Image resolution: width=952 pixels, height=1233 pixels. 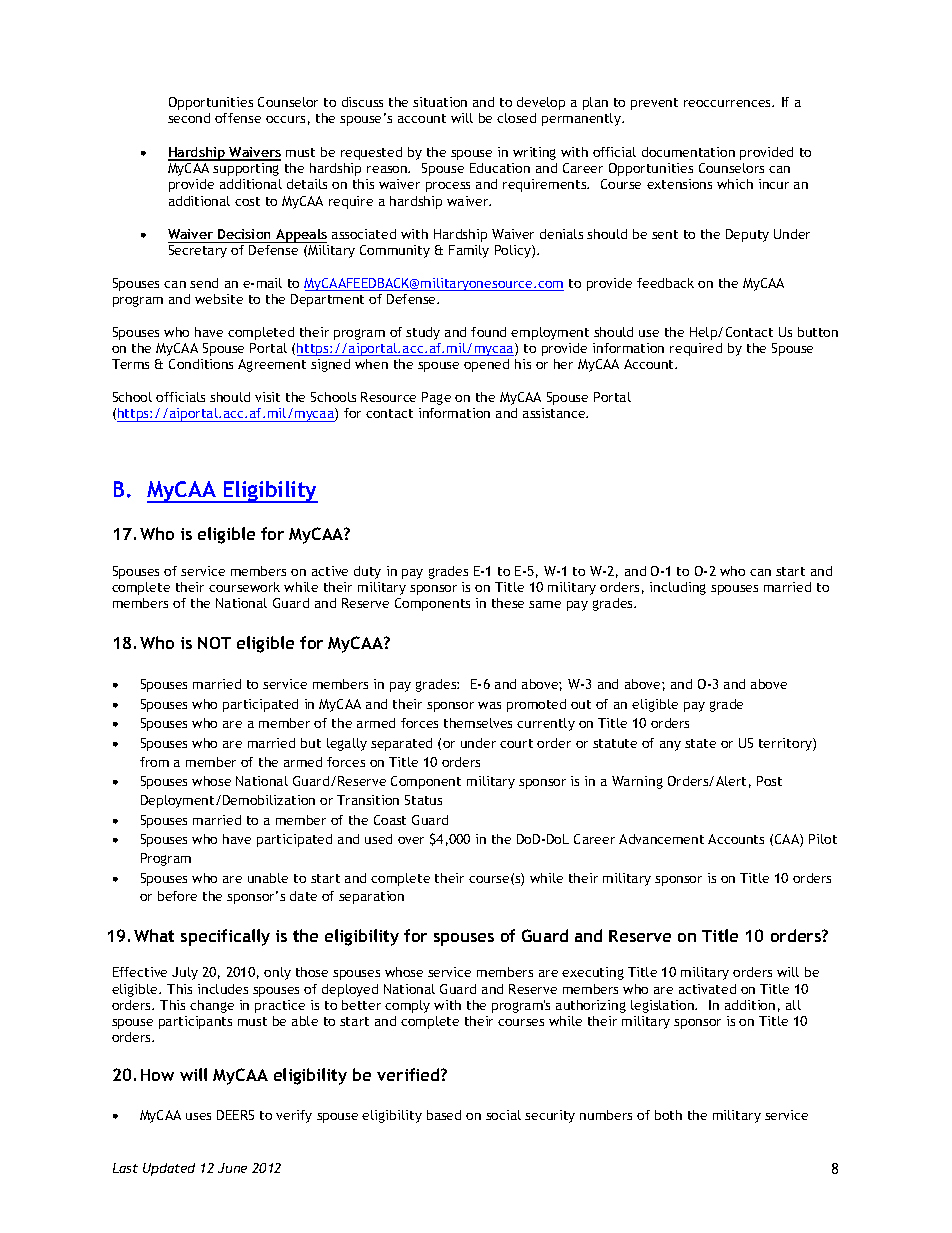 I want to click on over, so click(x=411, y=840).
